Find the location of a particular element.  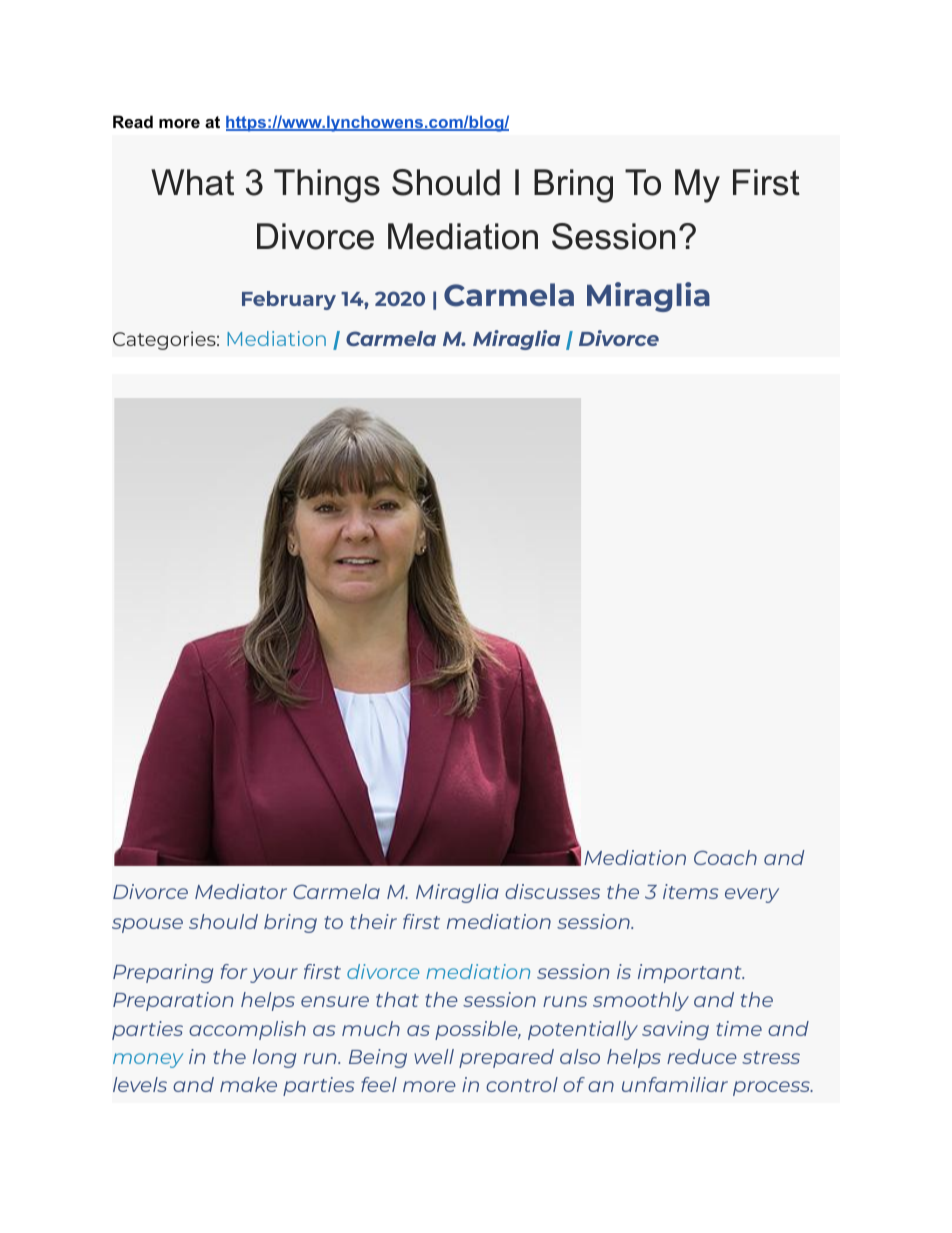

What is located at coordinates (192, 182).
